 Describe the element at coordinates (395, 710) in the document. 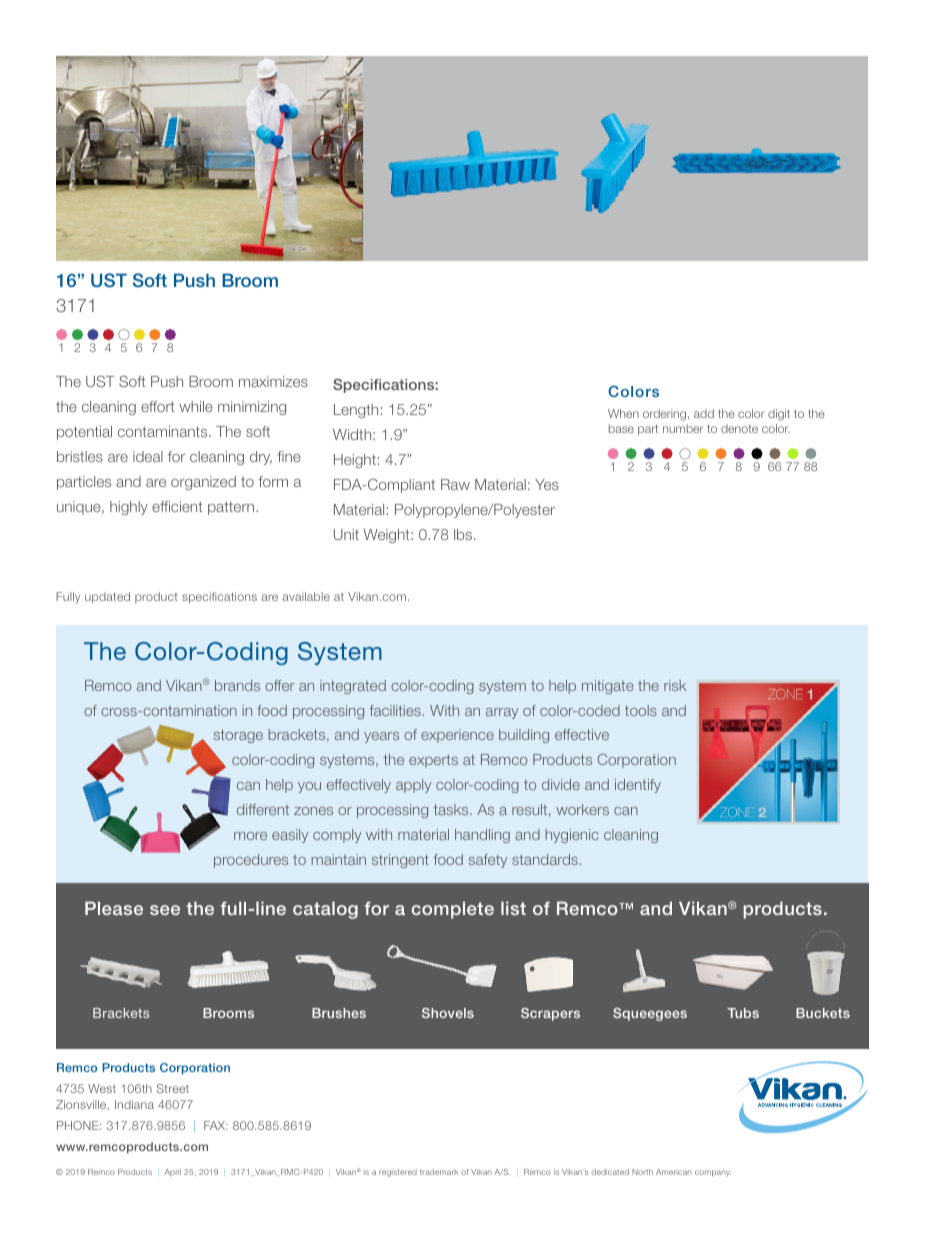

I see `facilities` at that location.
